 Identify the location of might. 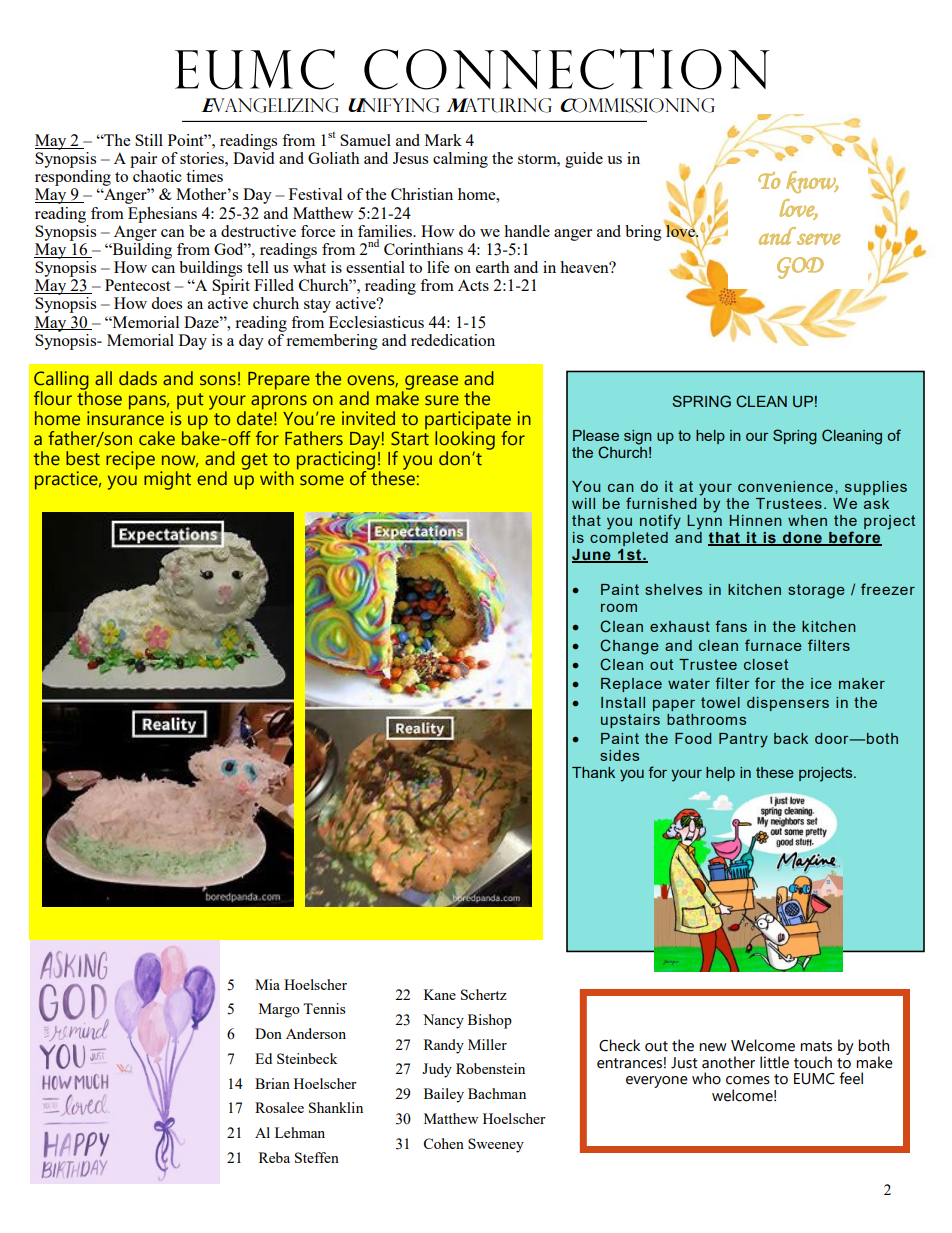
(167, 480).
